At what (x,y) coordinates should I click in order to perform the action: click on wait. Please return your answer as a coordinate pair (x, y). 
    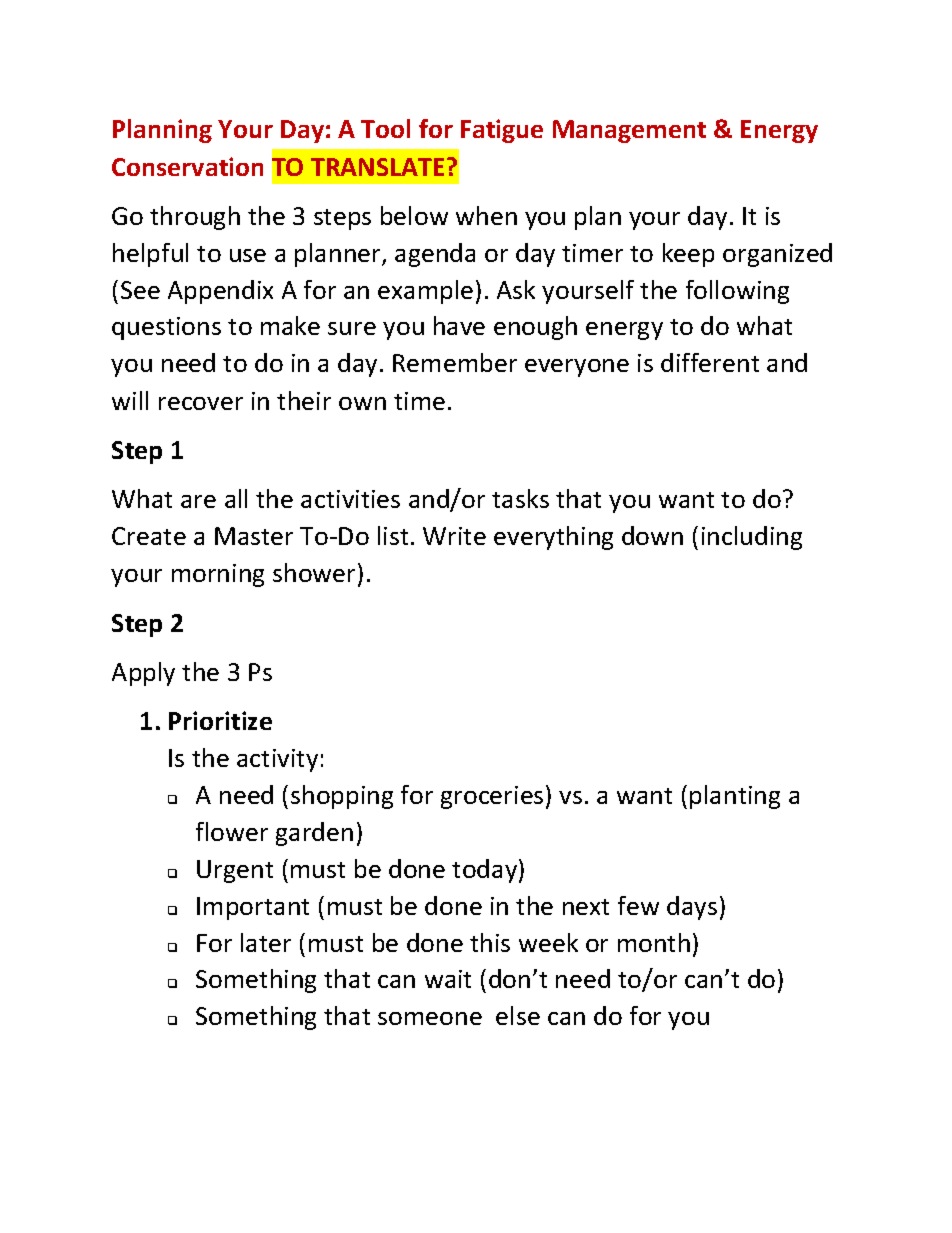
    Looking at the image, I should click on (448, 979).
